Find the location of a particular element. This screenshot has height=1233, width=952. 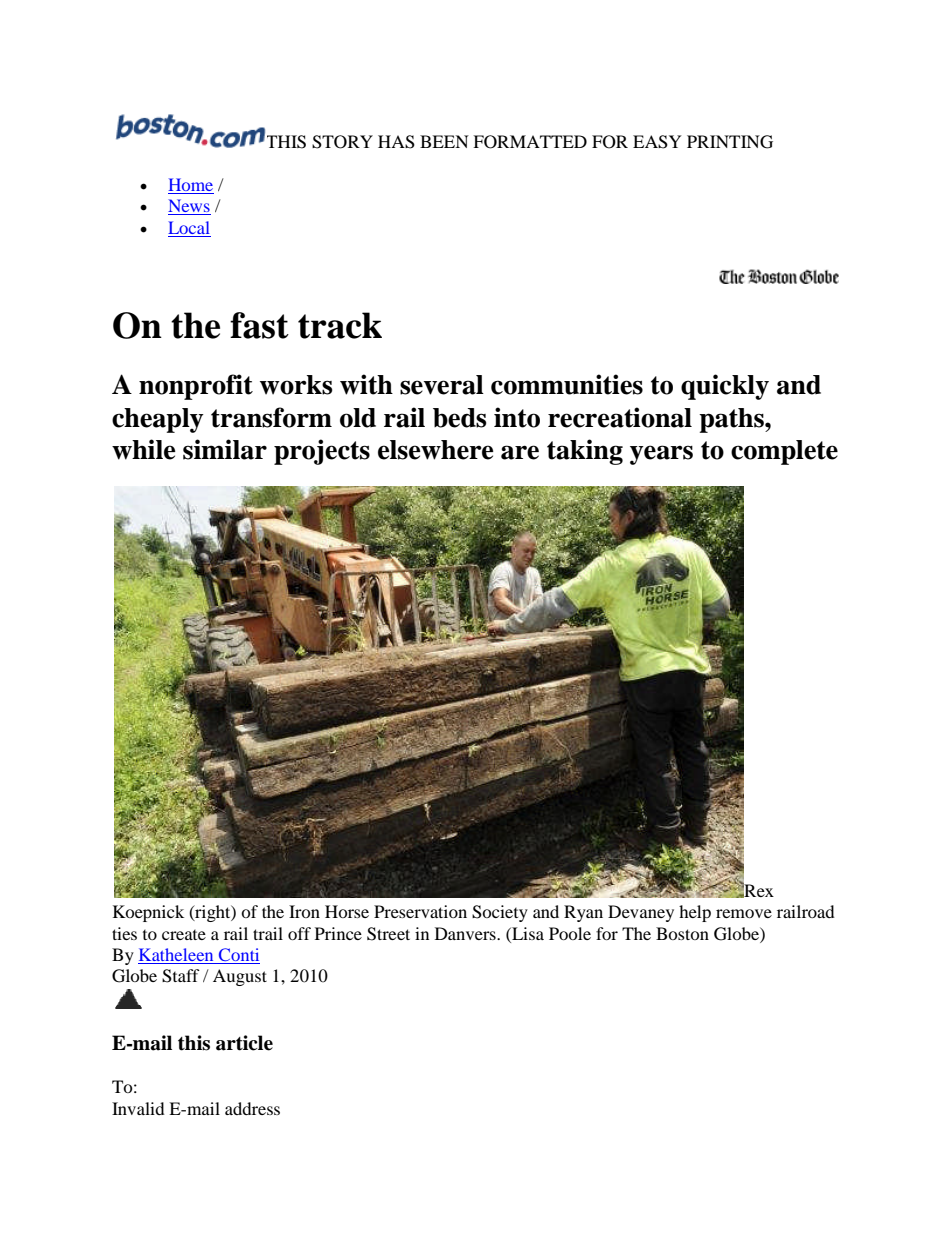

BEEN is located at coordinates (444, 141).
